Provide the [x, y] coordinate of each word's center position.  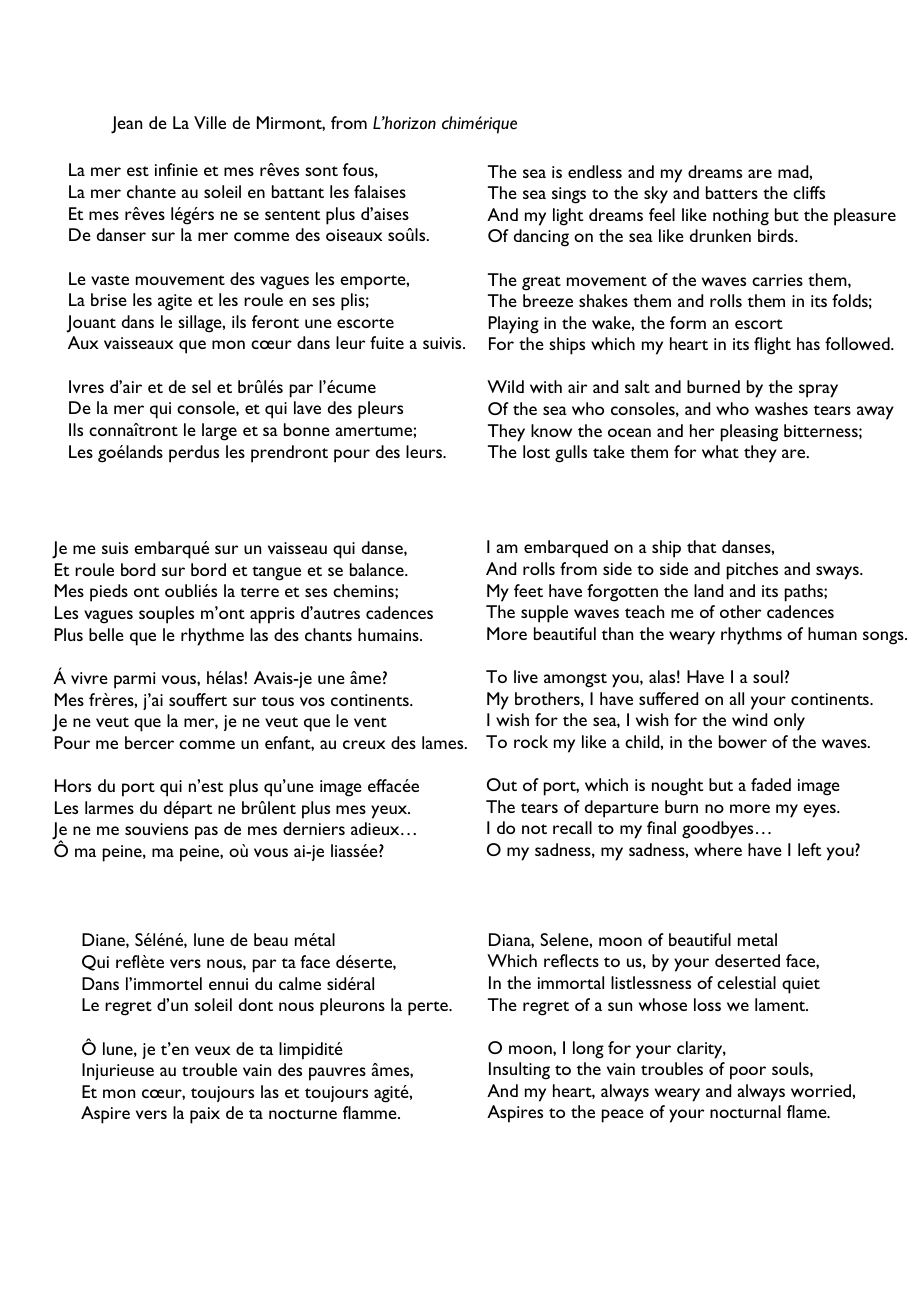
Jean [126, 125]
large [219, 432]
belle [106, 634]
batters [732, 192]
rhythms [751, 636]
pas [206, 833]
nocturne [303, 1114]
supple [544, 614]
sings [569, 195]
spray [818, 391]
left [809, 849]
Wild [505, 386]
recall [572, 827]
